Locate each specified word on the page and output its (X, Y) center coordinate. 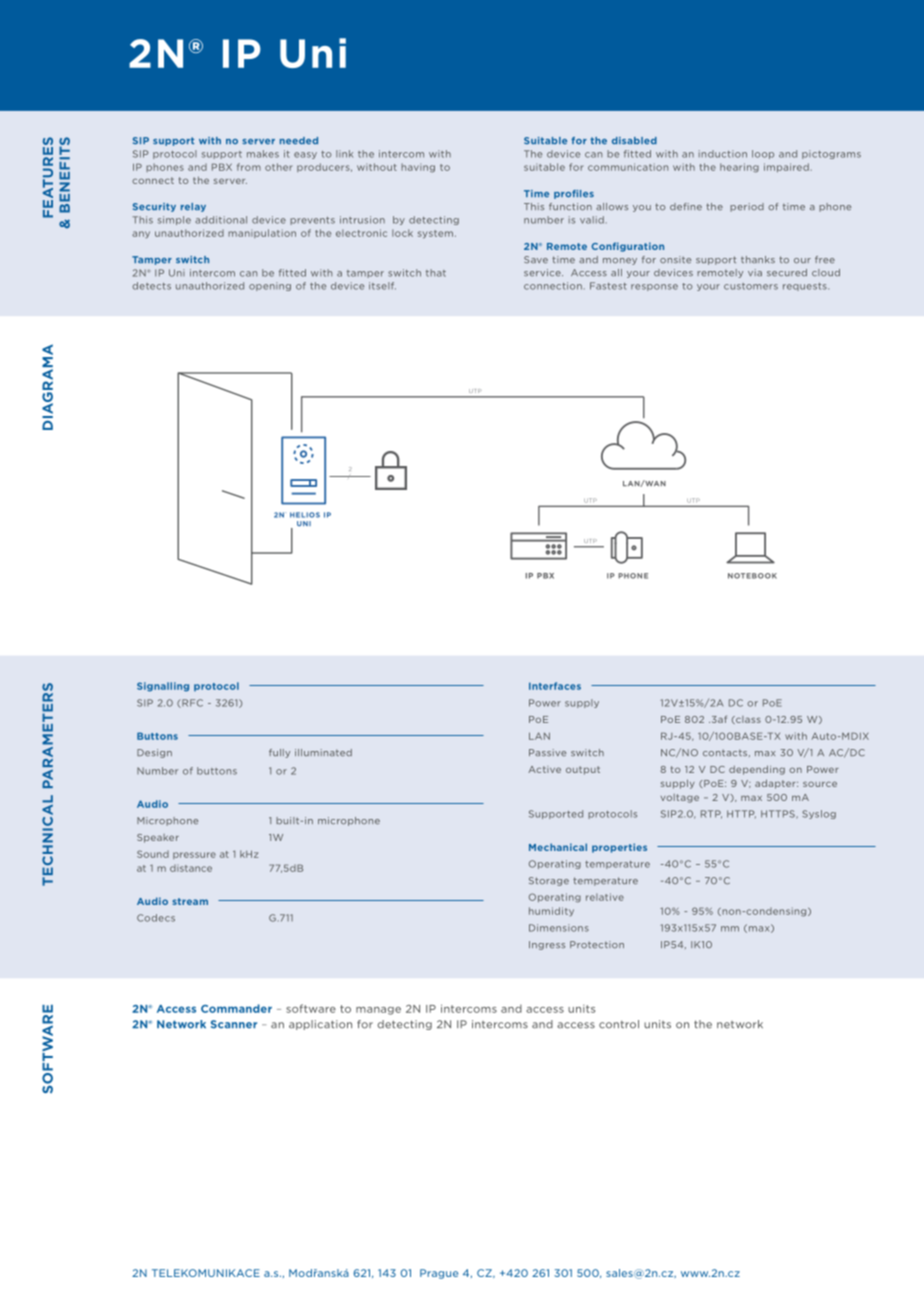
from (249, 167)
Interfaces (555, 686)
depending (757, 770)
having (418, 168)
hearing (739, 168)
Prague (439, 1274)
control (619, 1024)
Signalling (163, 687)
